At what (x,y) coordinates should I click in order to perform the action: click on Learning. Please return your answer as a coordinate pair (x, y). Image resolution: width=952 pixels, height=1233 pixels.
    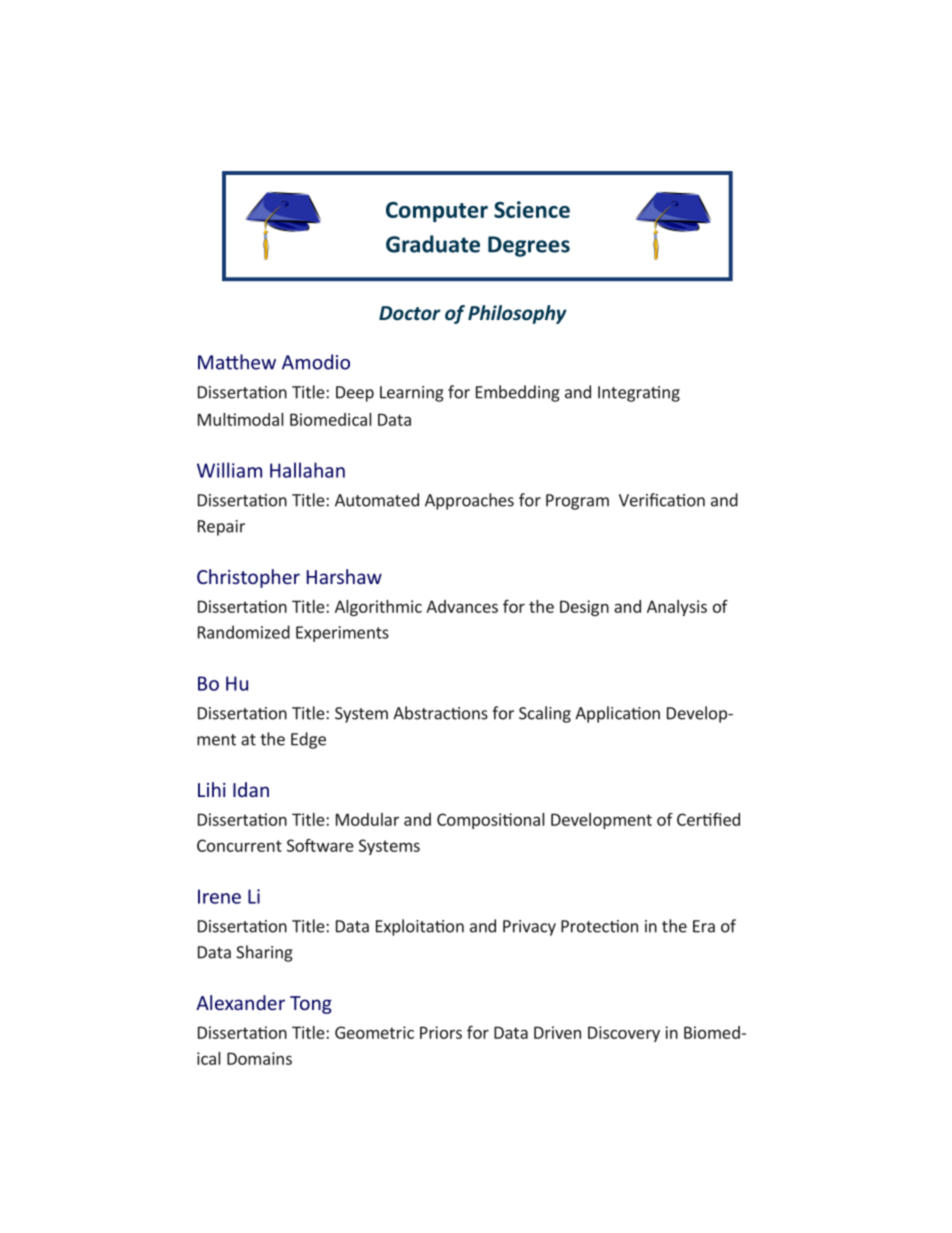
    Looking at the image, I should click on (412, 394).
